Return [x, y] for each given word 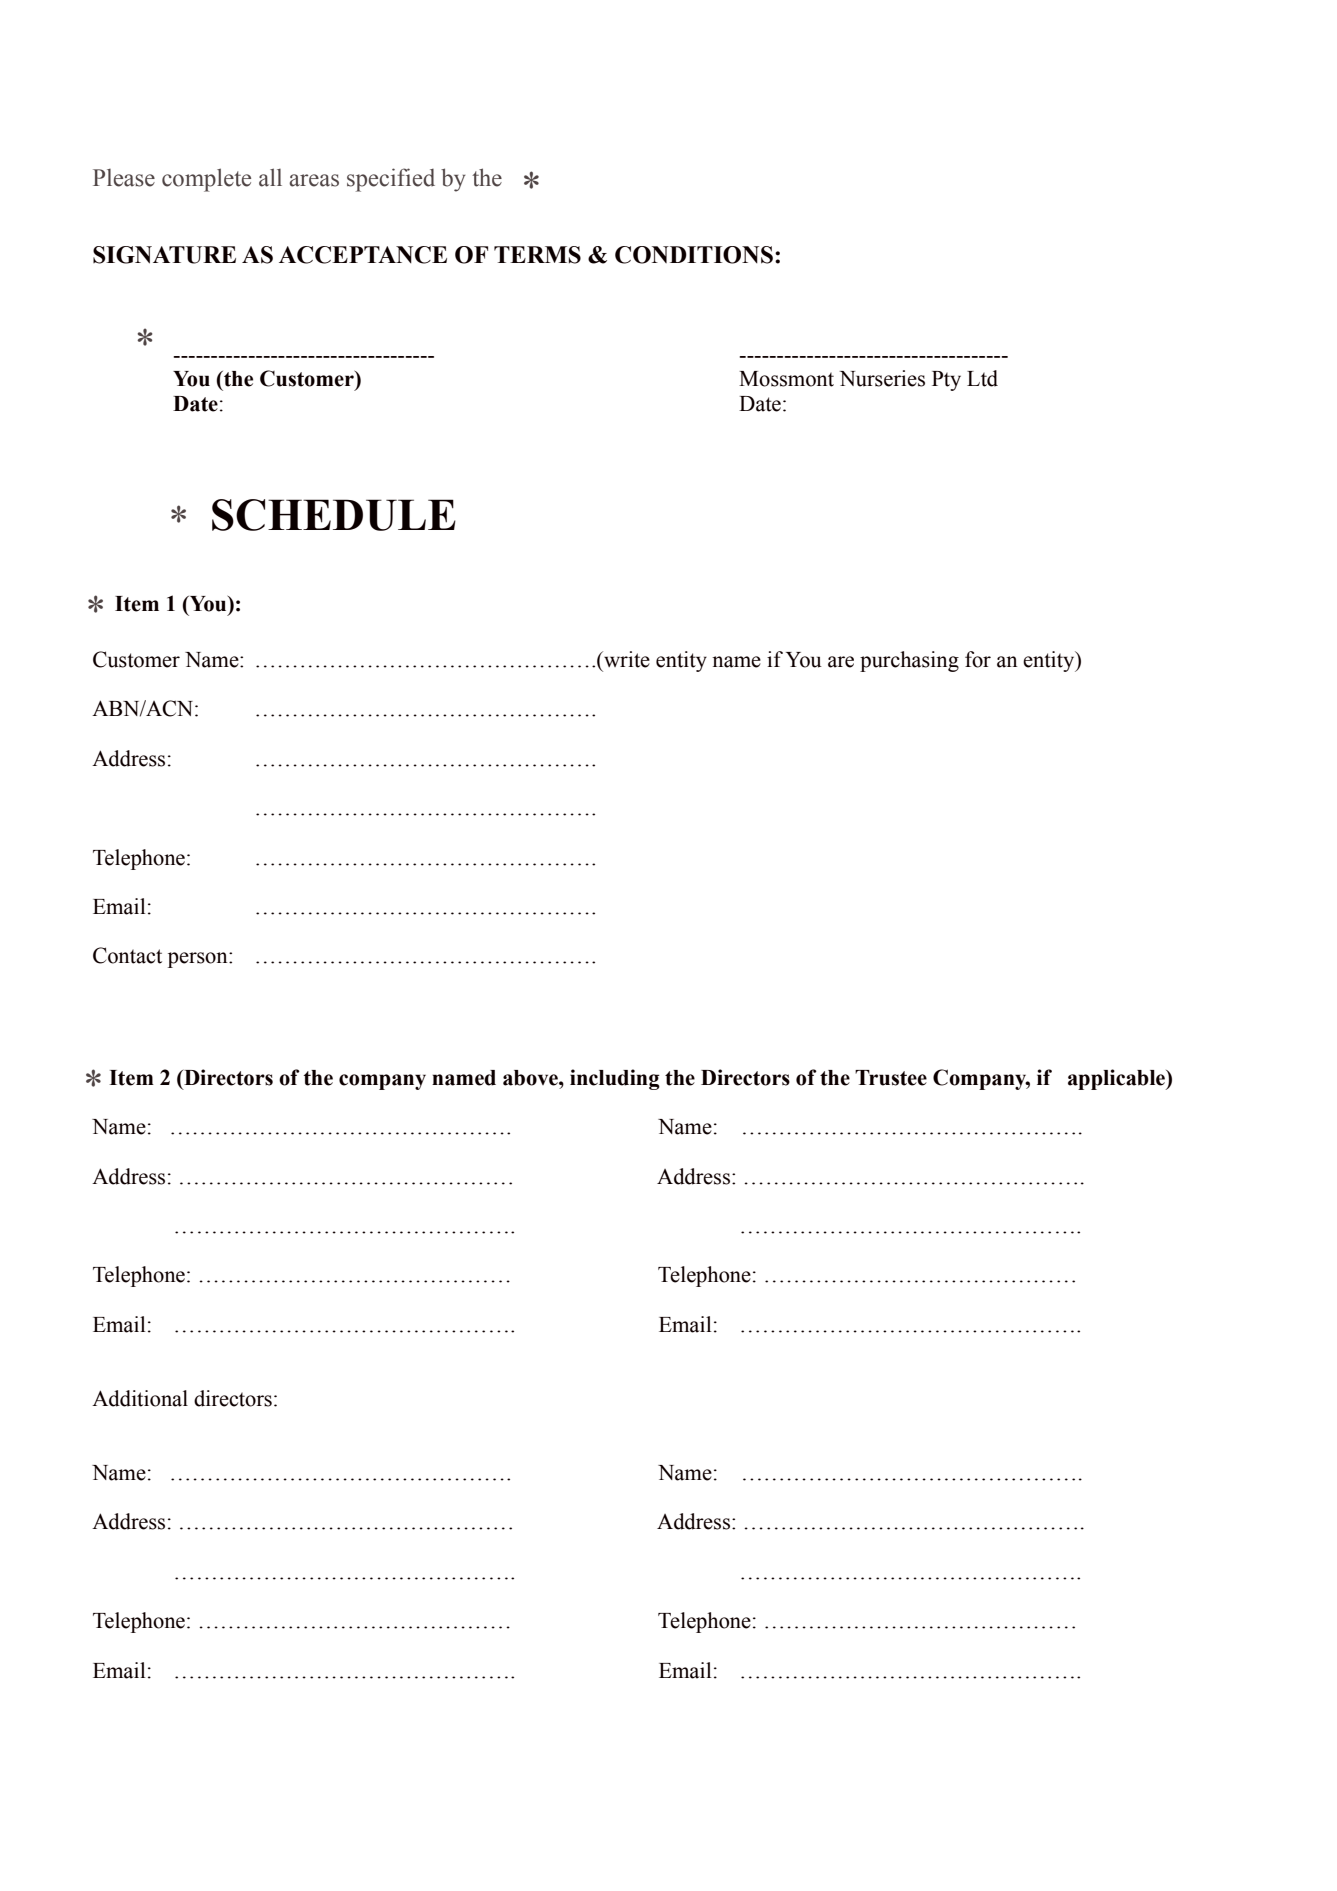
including [615, 1079]
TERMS [537, 255]
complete [206, 180]
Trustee [891, 1078]
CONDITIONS [694, 255]
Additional [140, 1398]
